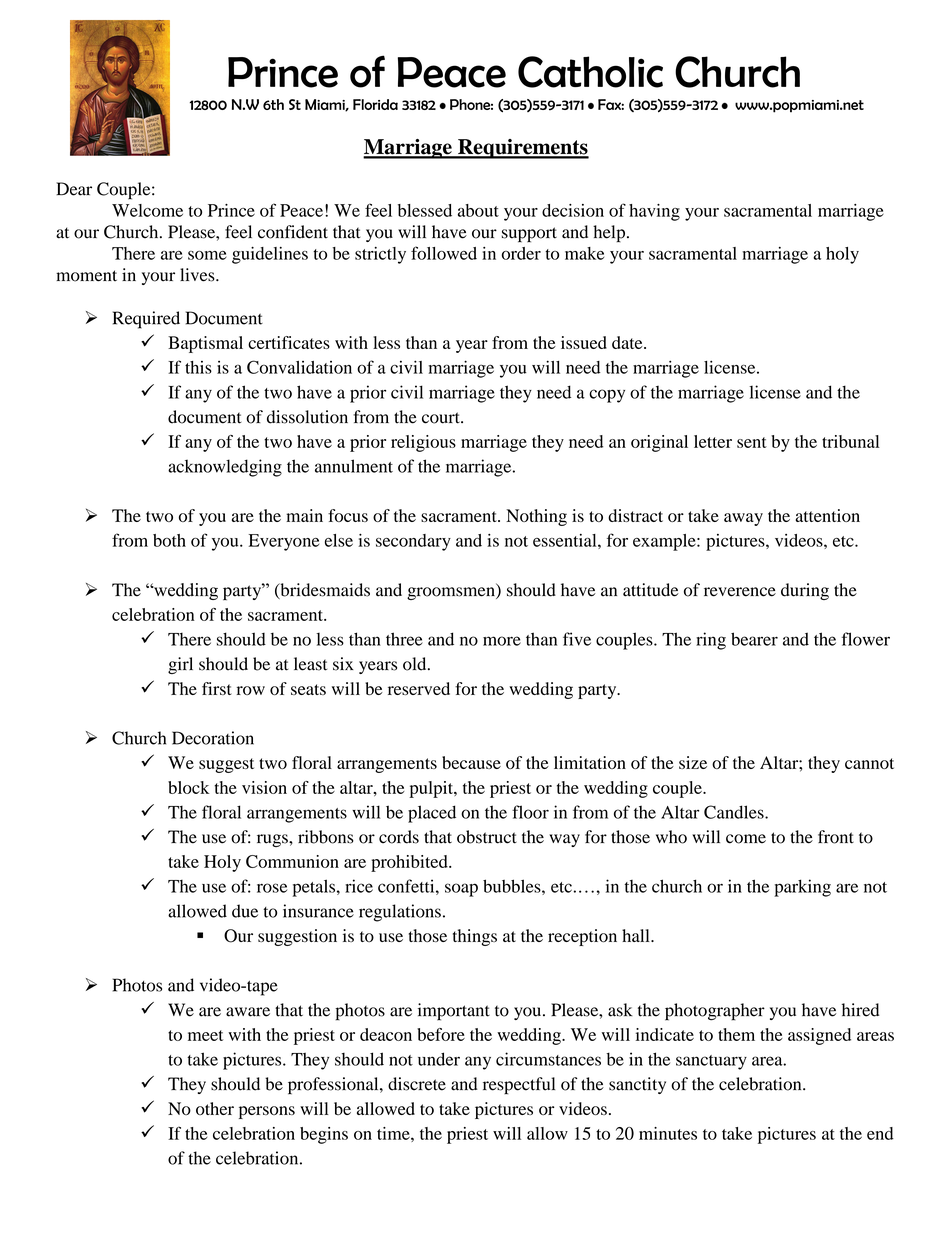  Describe the element at coordinates (590, 72) in the image. I see `Catholic` at that location.
